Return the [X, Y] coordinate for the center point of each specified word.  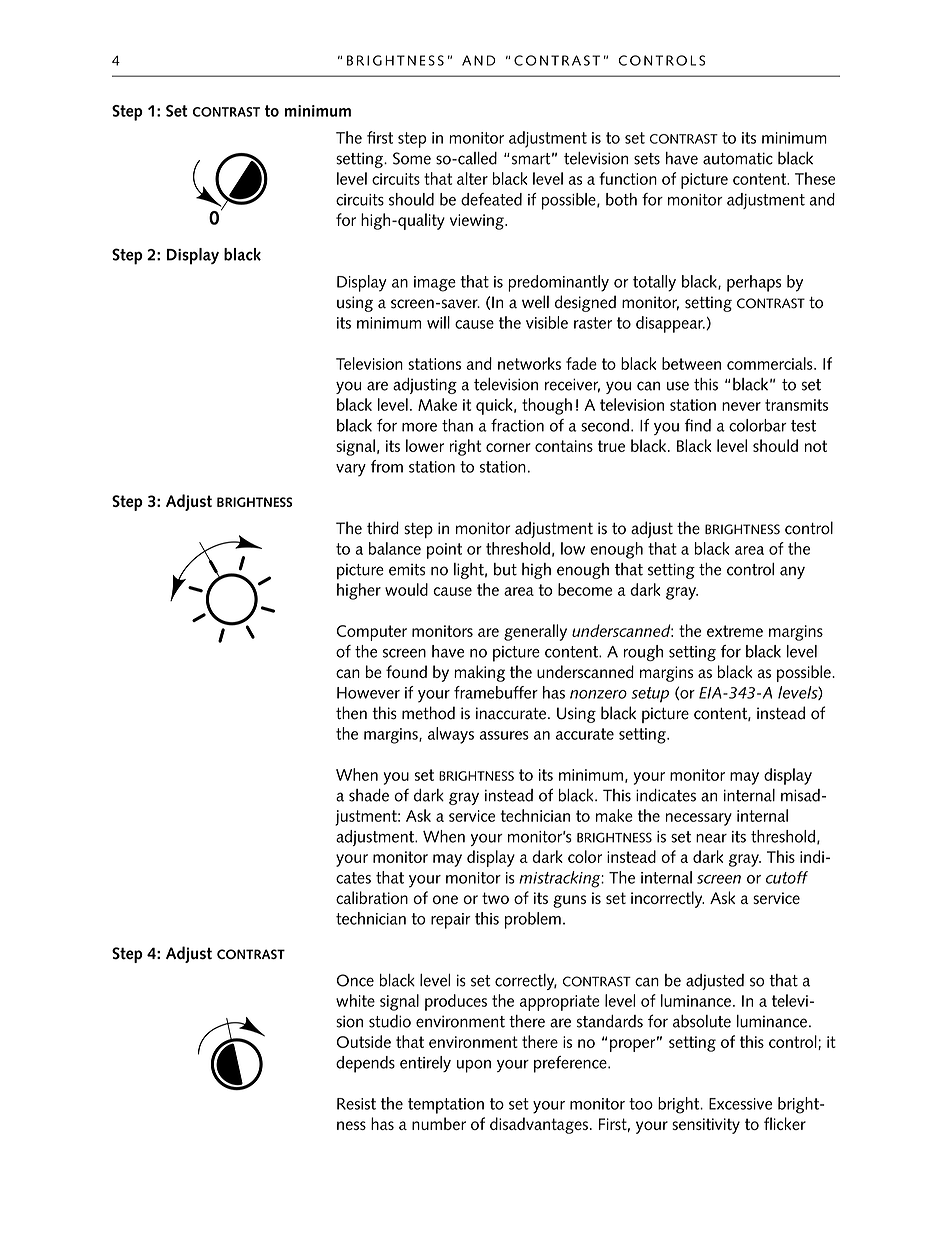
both [621, 199]
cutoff [787, 877]
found [406, 671]
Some [412, 158]
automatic [738, 158]
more [419, 427]
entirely [425, 1064]
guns [569, 901]
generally [535, 632]
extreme [735, 631]
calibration [372, 897]
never [741, 406]
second [605, 425]
